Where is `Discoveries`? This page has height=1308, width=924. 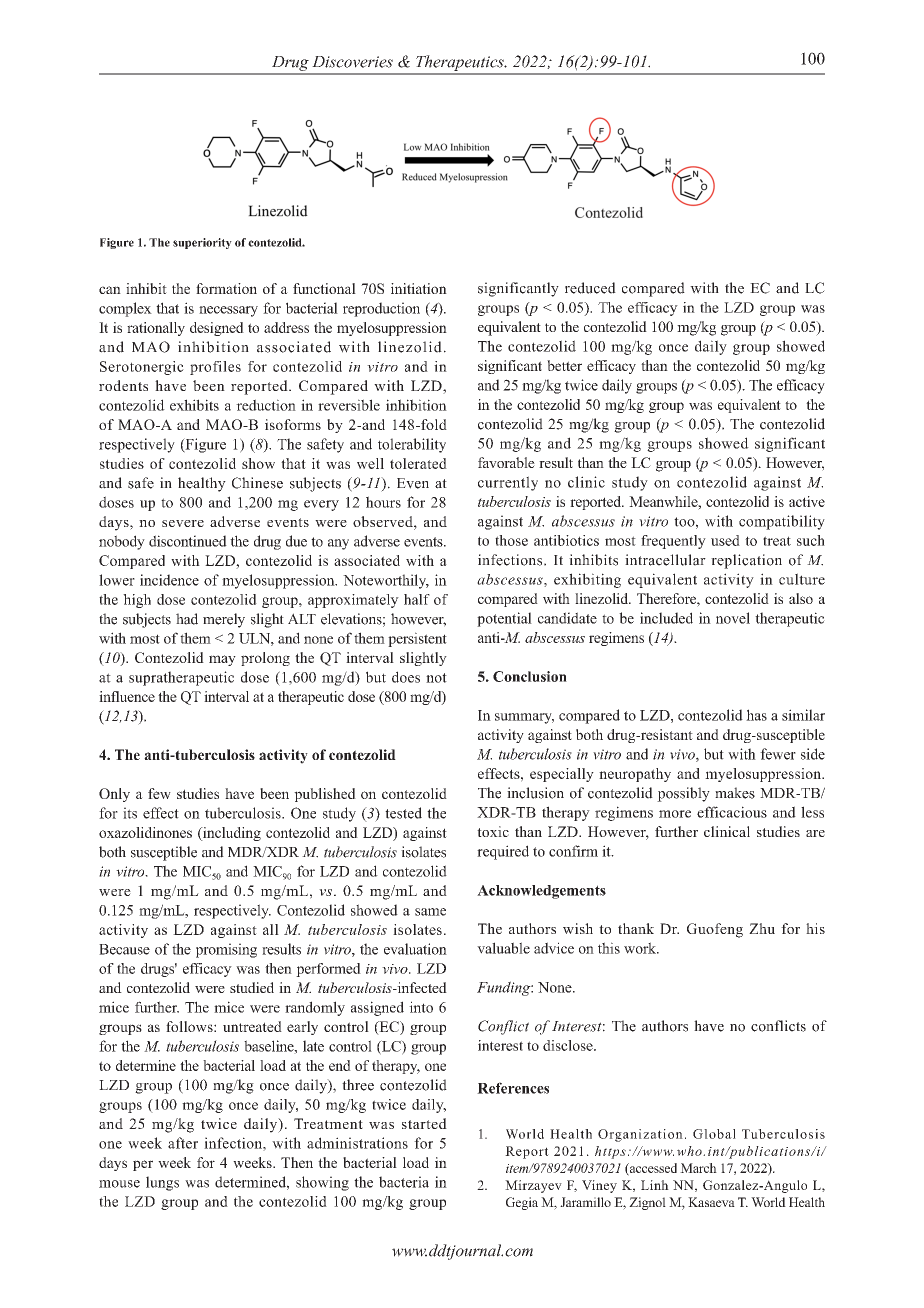 Discoveries is located at coordinates (352, 62).
